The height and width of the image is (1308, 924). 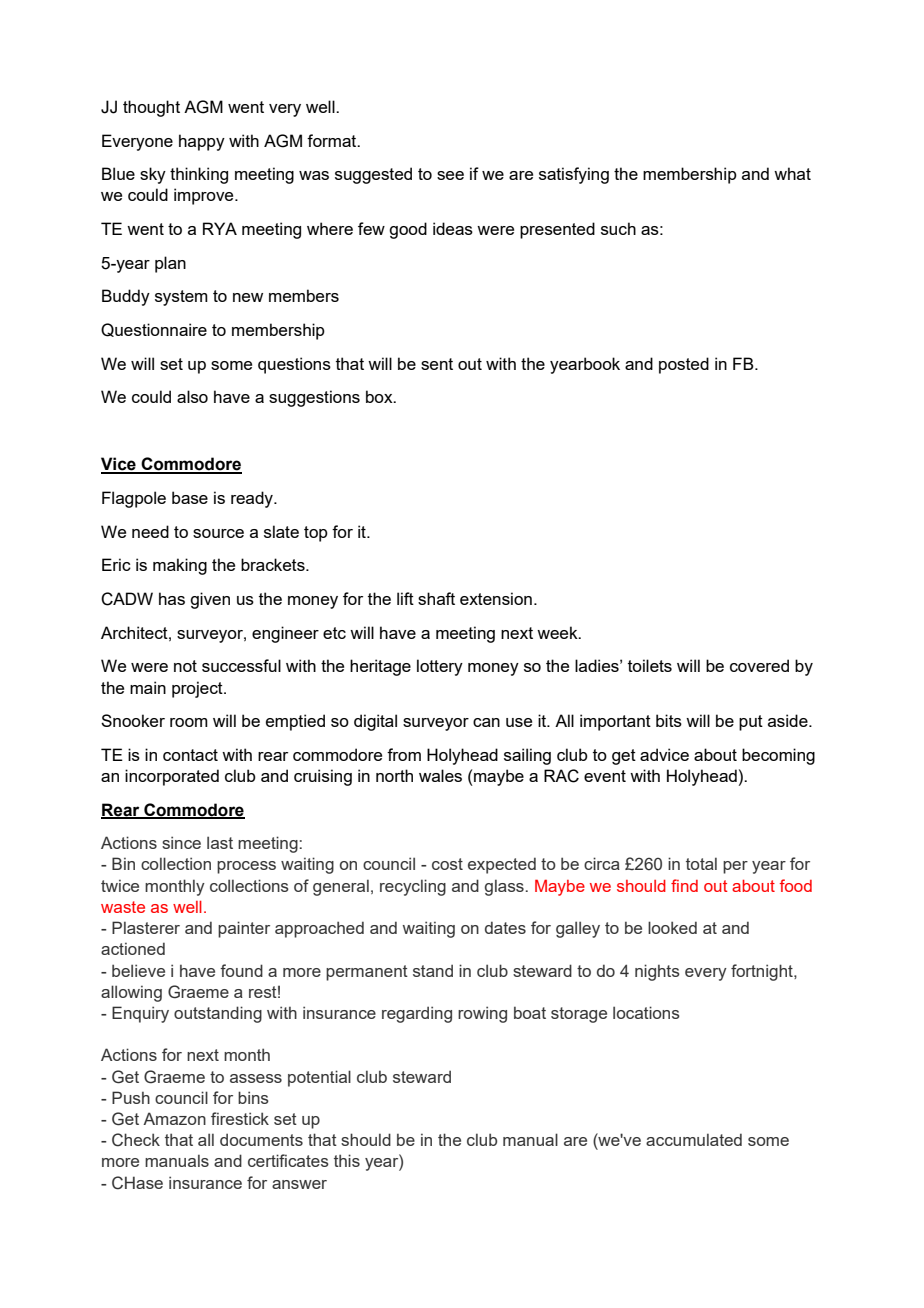 I want to click on Questionnaire, so click(x=154, y=330).
